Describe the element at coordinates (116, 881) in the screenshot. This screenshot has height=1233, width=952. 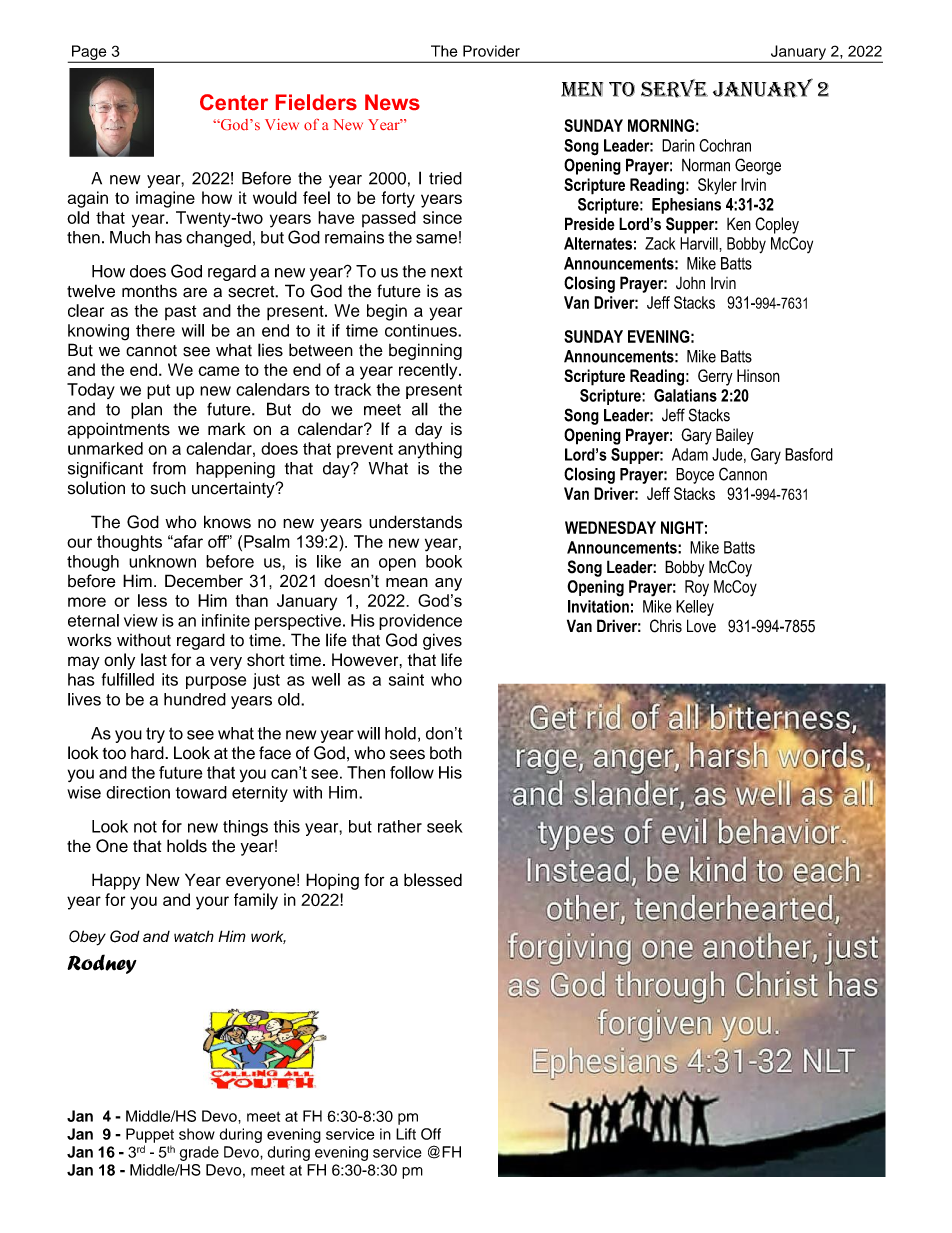
I see `Happy` at that location.
